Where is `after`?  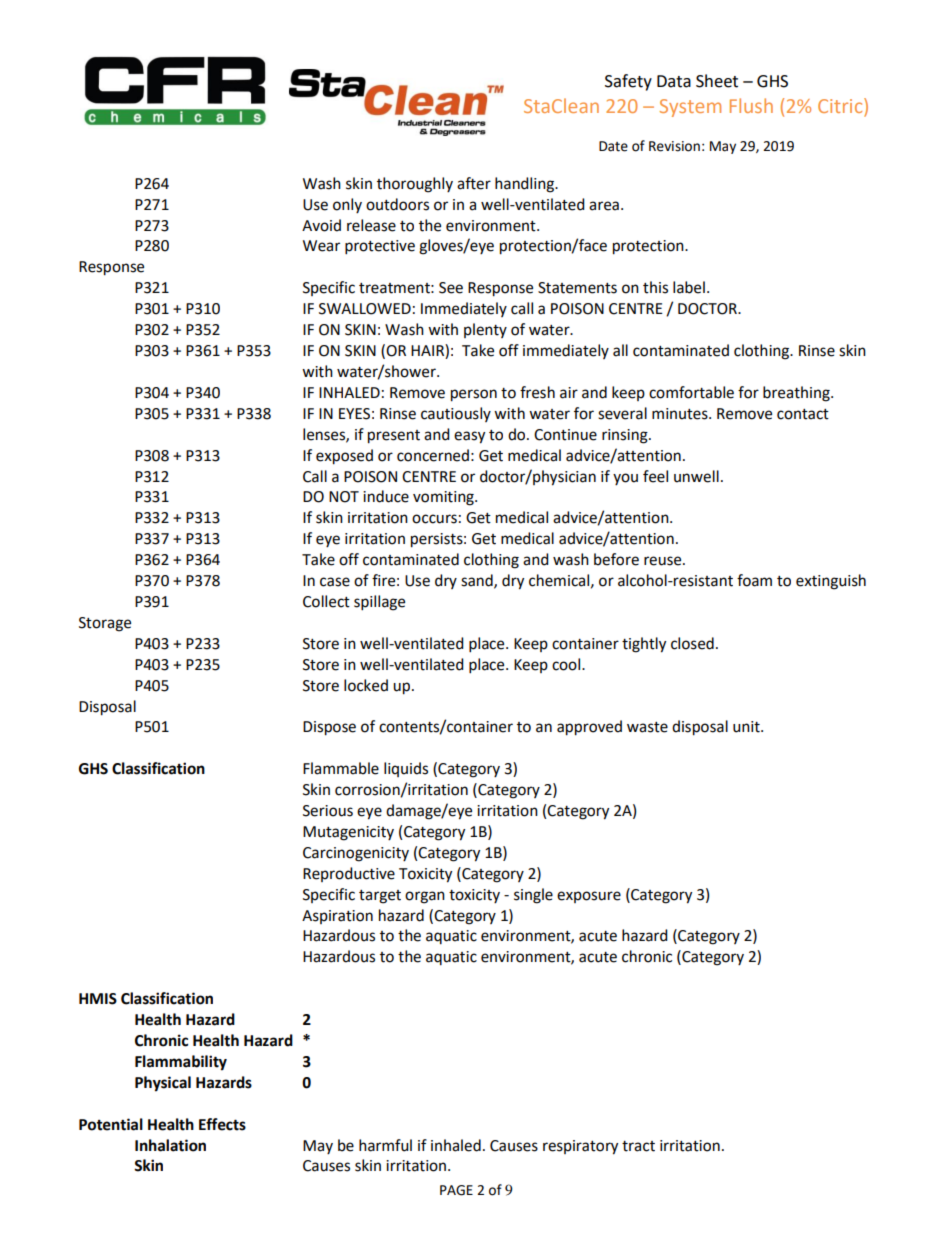 after is located at coordinates (474, 183).
